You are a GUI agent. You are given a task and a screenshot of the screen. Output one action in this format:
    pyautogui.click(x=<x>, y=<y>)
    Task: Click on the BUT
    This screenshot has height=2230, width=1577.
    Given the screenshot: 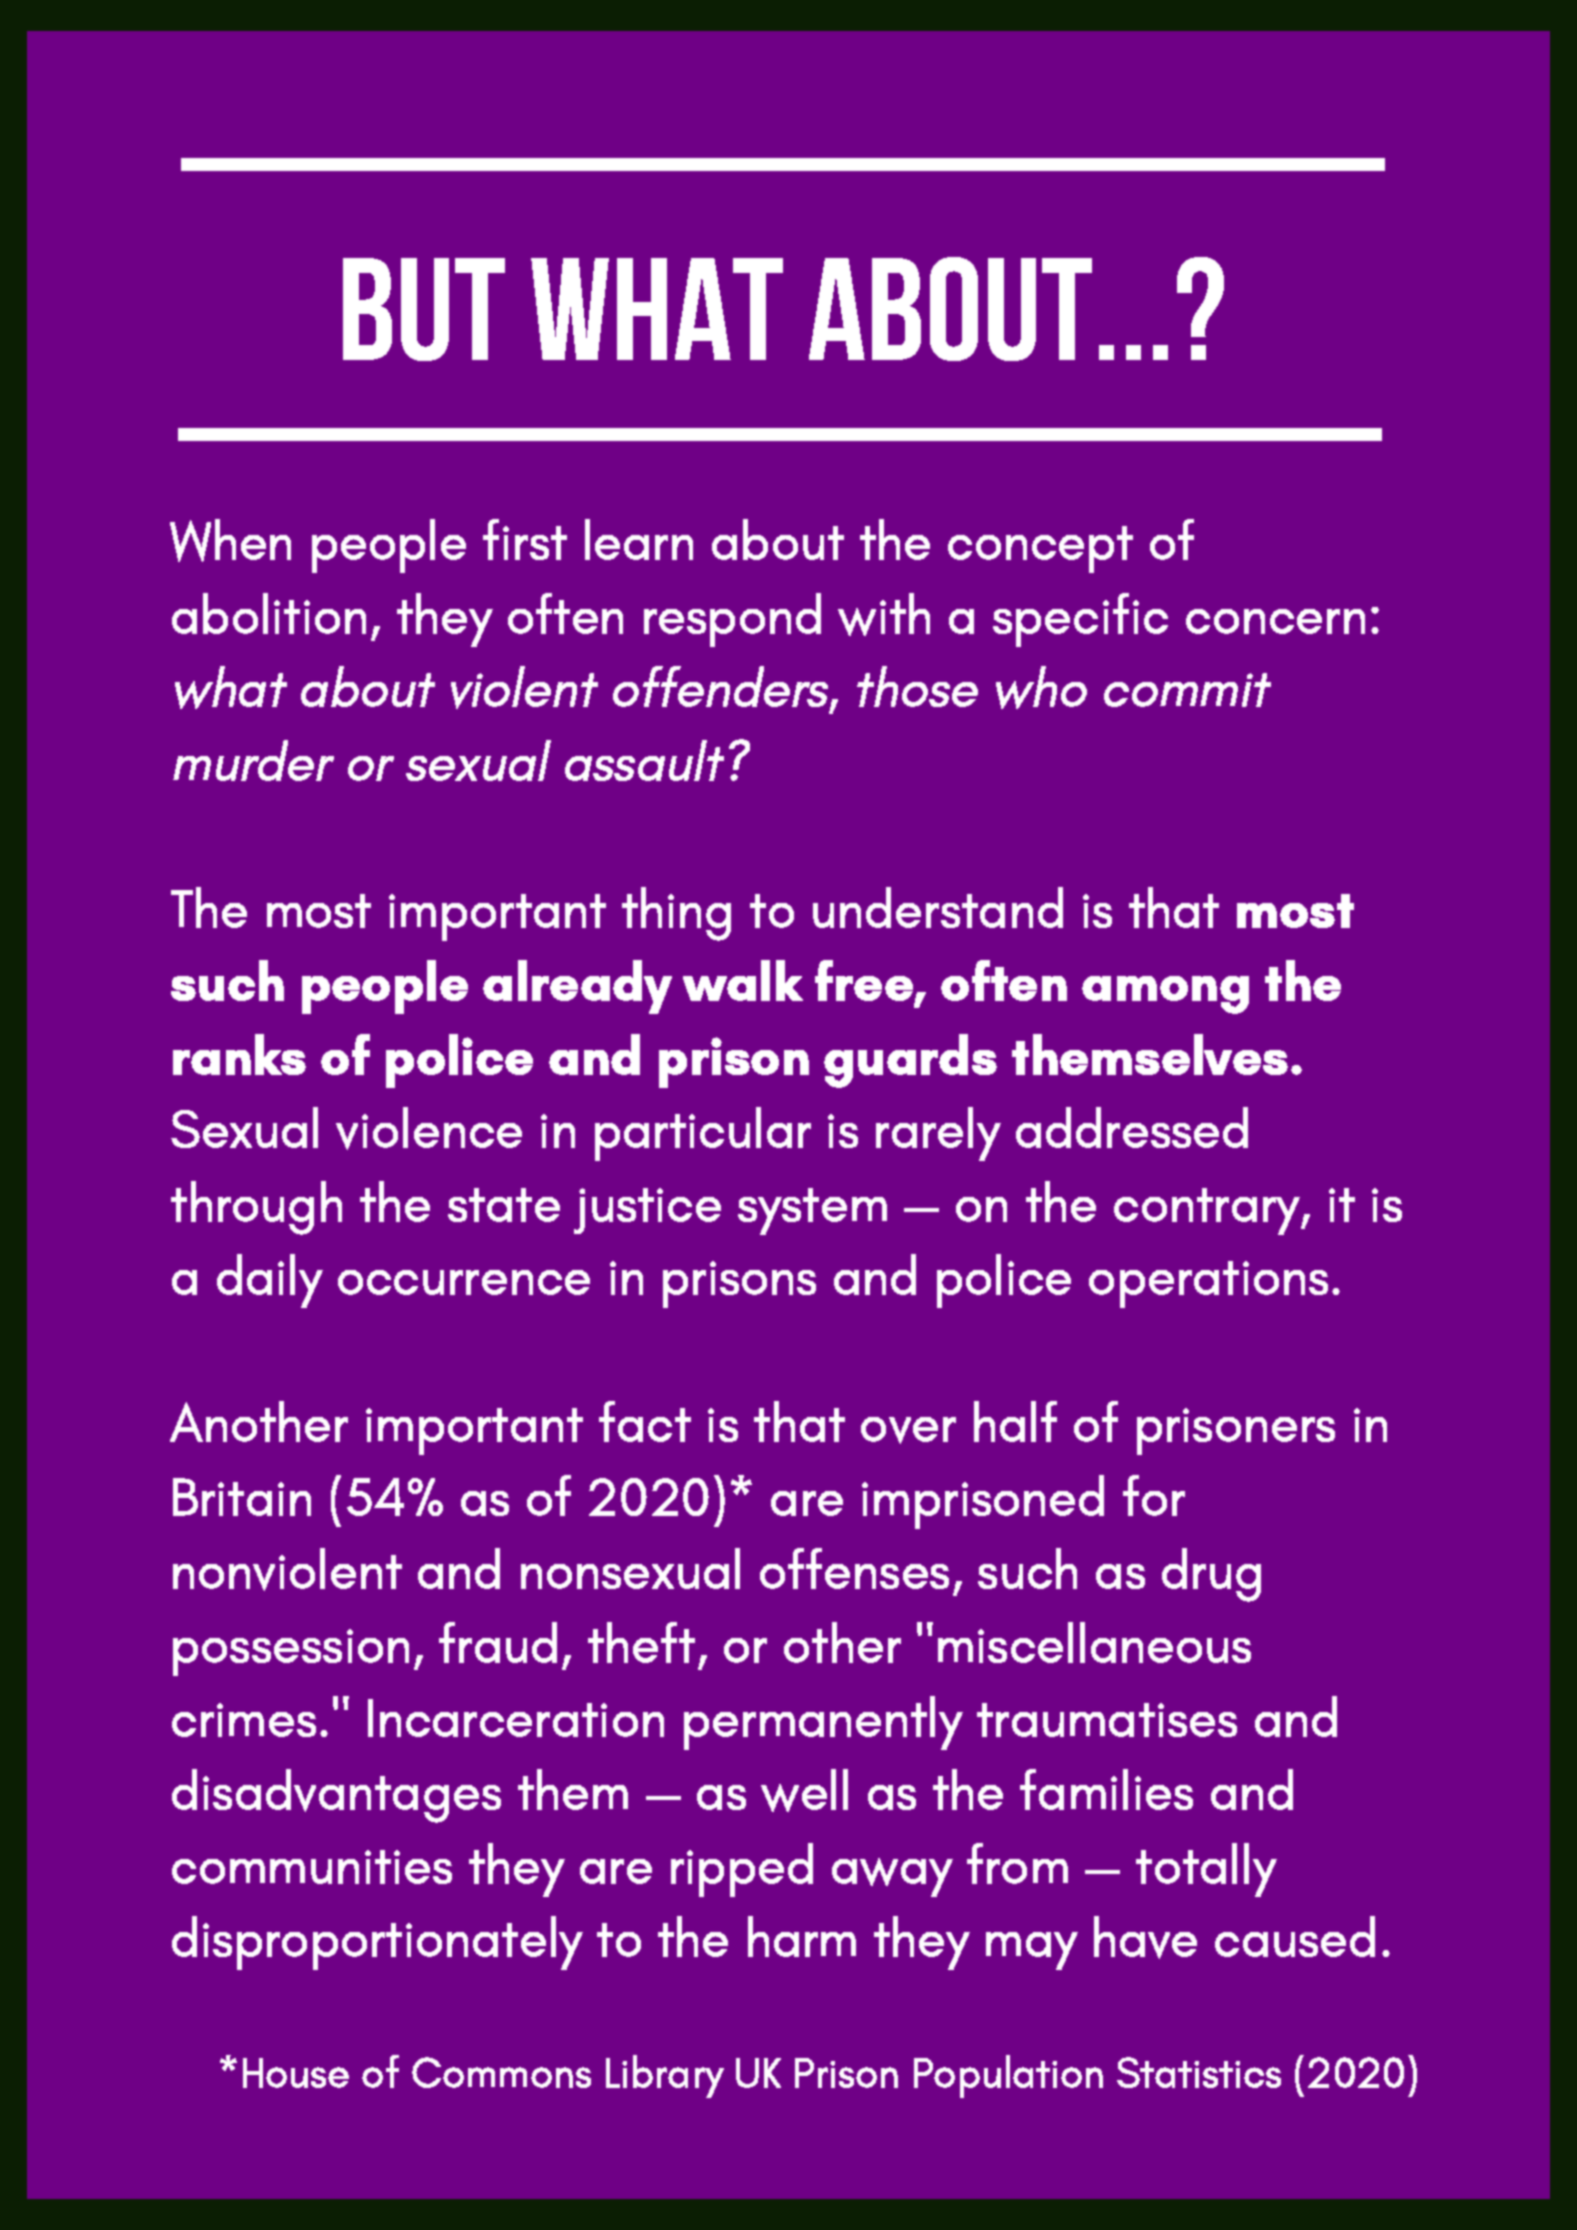 What is the action you would take?
    pyautogui.click(x=424, y=309)
